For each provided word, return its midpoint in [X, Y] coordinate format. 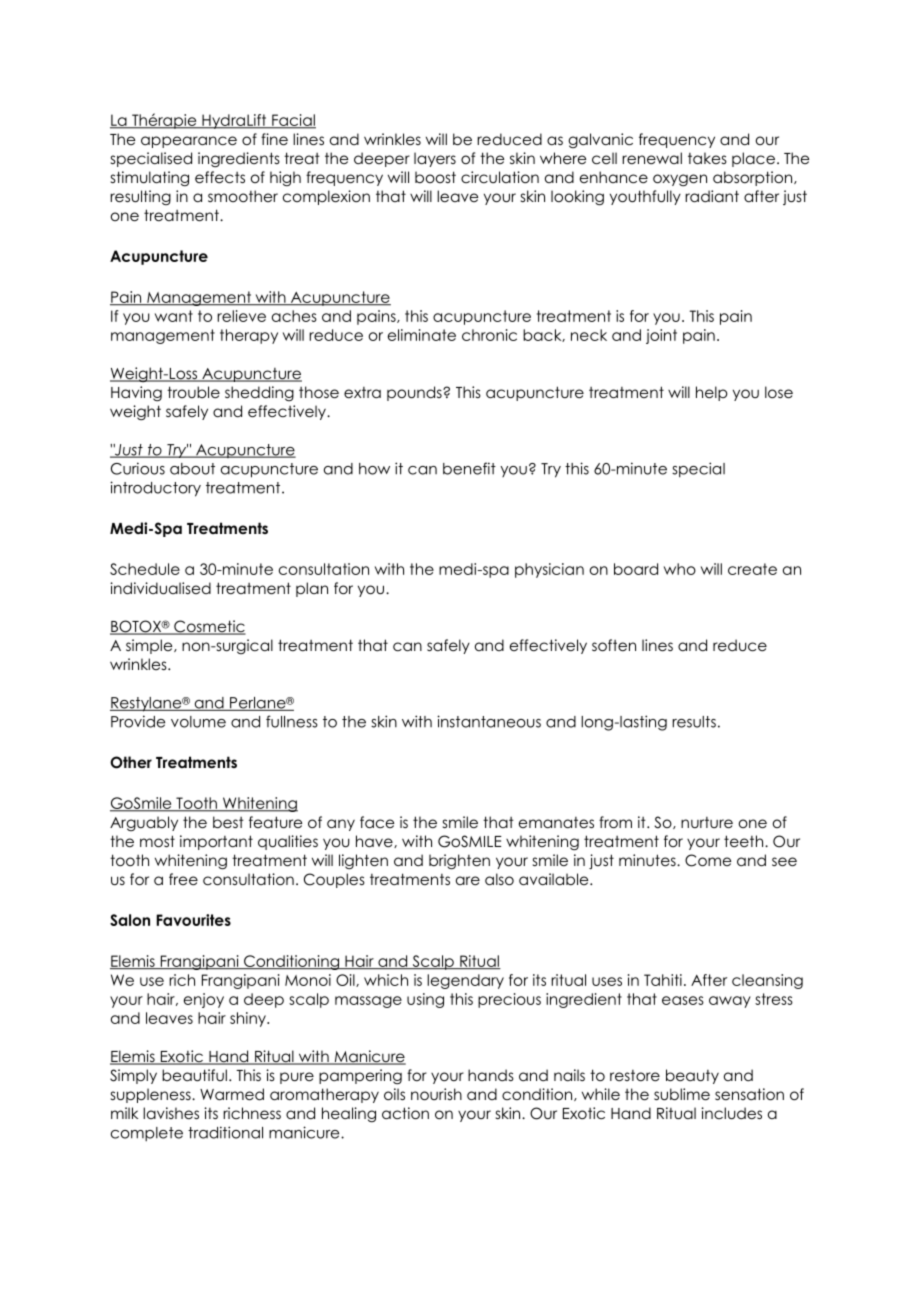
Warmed [232, 1094]
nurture [707, 823]
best [228, 822]
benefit [469, 468]
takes [707, 158]
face [377, 822]
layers [435, 159]
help [712, 393]
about [192, 469]
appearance [189, 142]
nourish [436, 1094]
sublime [682, 1094]
